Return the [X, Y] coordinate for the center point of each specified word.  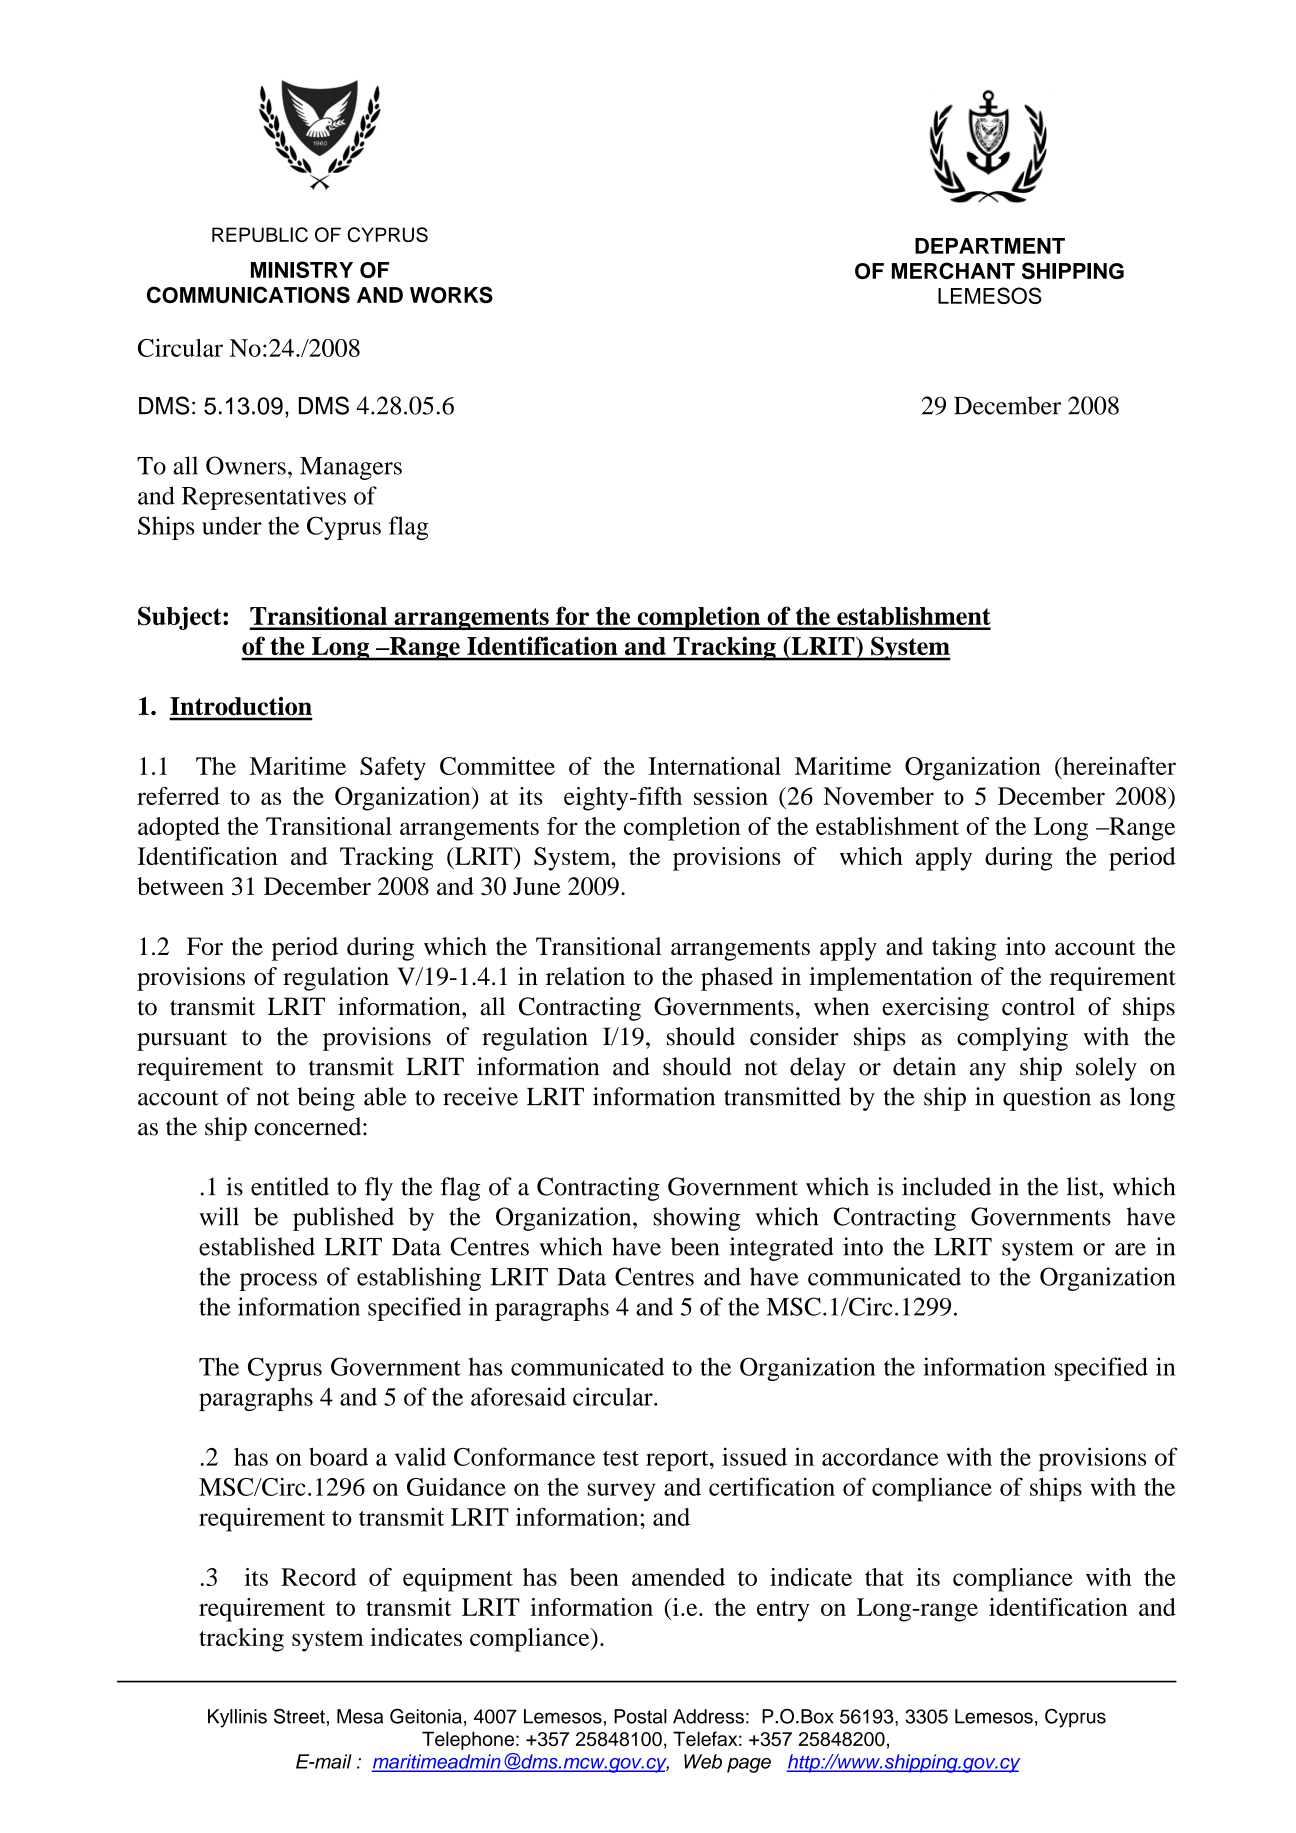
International [714, 766]
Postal [640, 1716]
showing [697, 1219]
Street [299, 1716]
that [884, 1577]
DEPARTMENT [990, 246]
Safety [393, 769]
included [946, 1186]
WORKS [451, 294]
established [257, 1246]
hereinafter [1118, 766]
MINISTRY [302, 269]
